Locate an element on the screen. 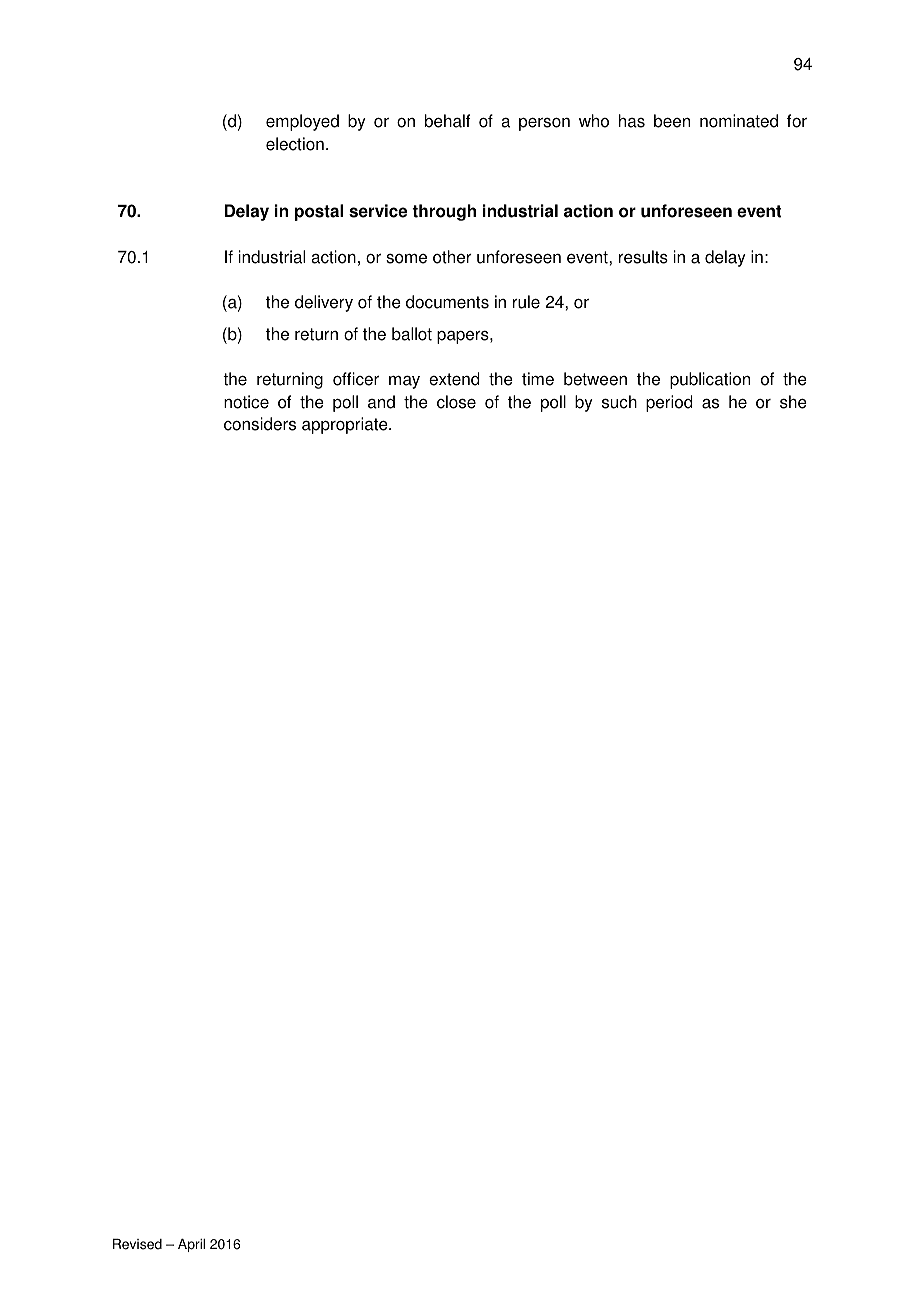 The image size is (924, 1308). considers is located at coordinates (260, 424).
